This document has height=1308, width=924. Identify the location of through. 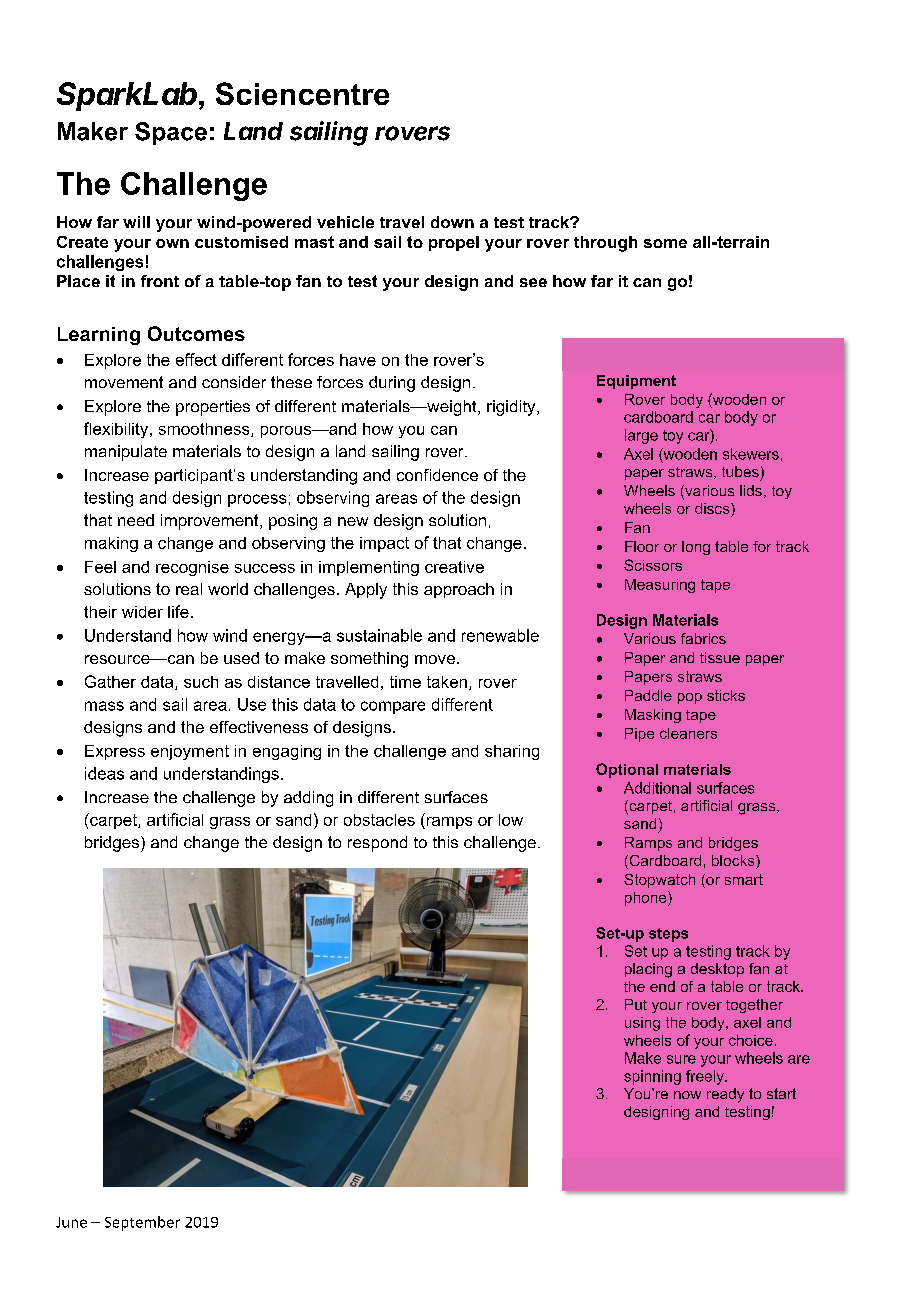
(605, 244).
